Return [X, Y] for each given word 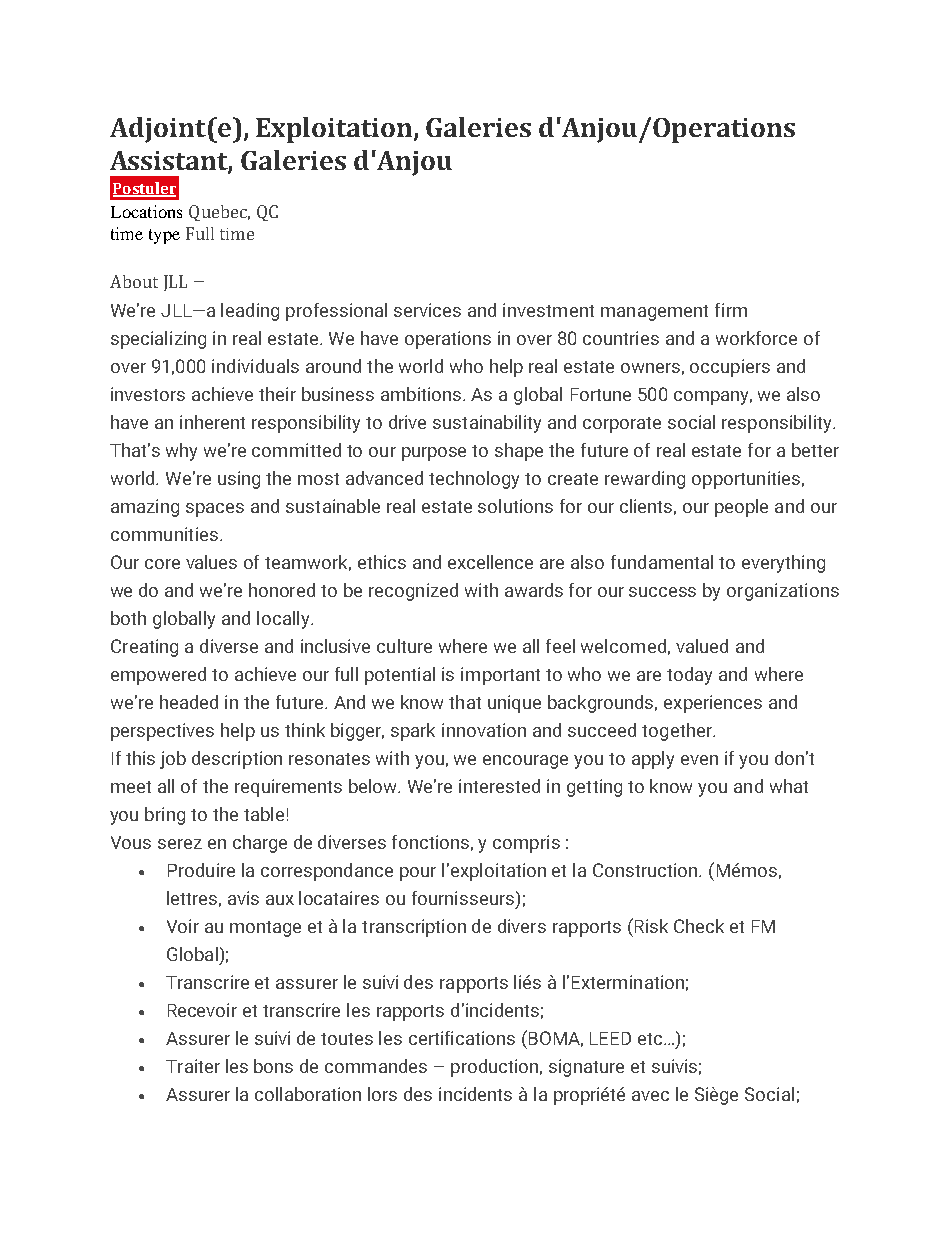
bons [273, 1066]
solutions [515, 506]
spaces [215, 510]
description [237, 760]
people [741, 508]
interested [499, 786]
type [164, 236]
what [789, 786]
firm [731, 310]
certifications [462, 1038]
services [427, 310]
